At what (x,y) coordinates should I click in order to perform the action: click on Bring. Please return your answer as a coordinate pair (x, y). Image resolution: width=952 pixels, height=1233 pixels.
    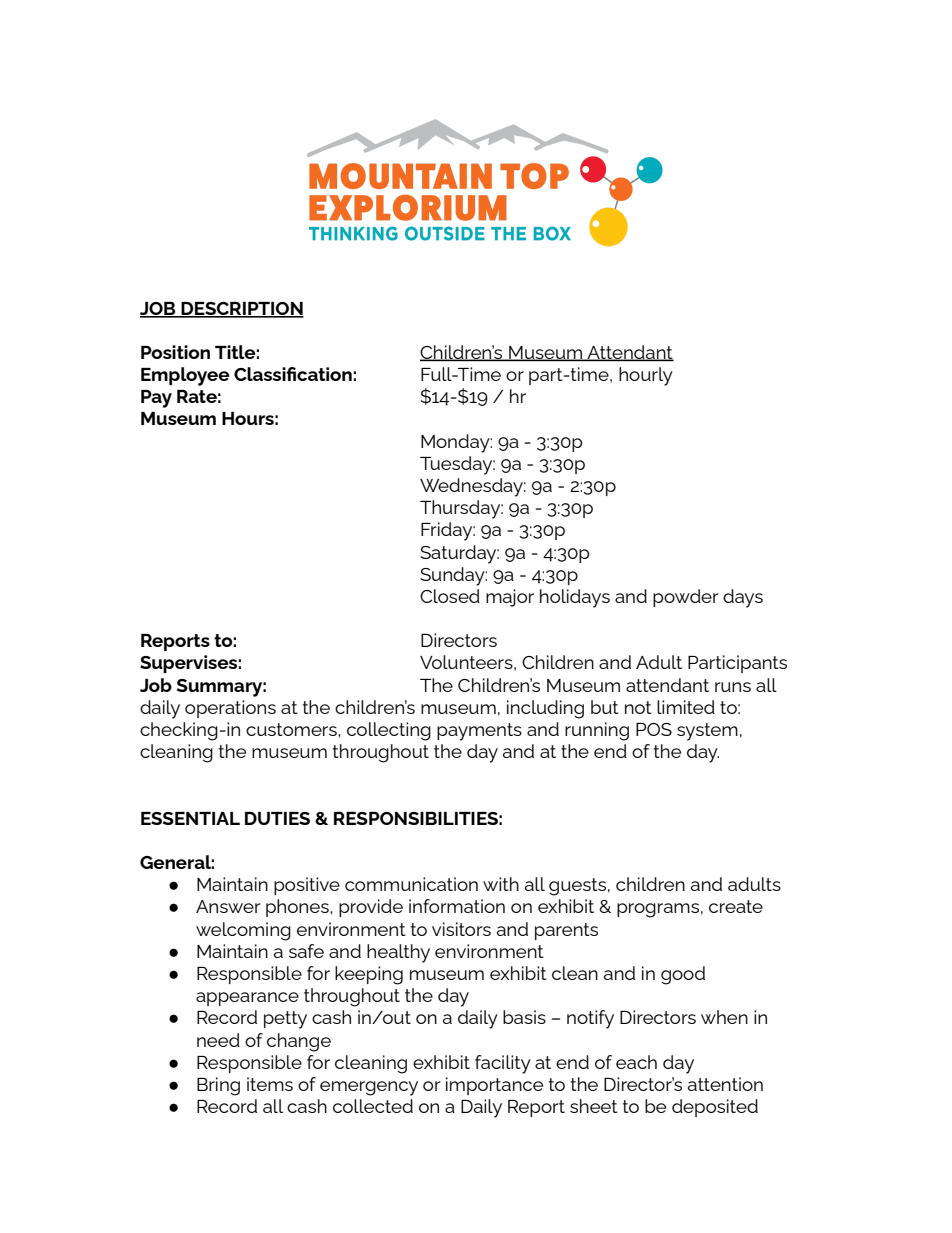
    Looking at the image, I should click on (218, 1086).
